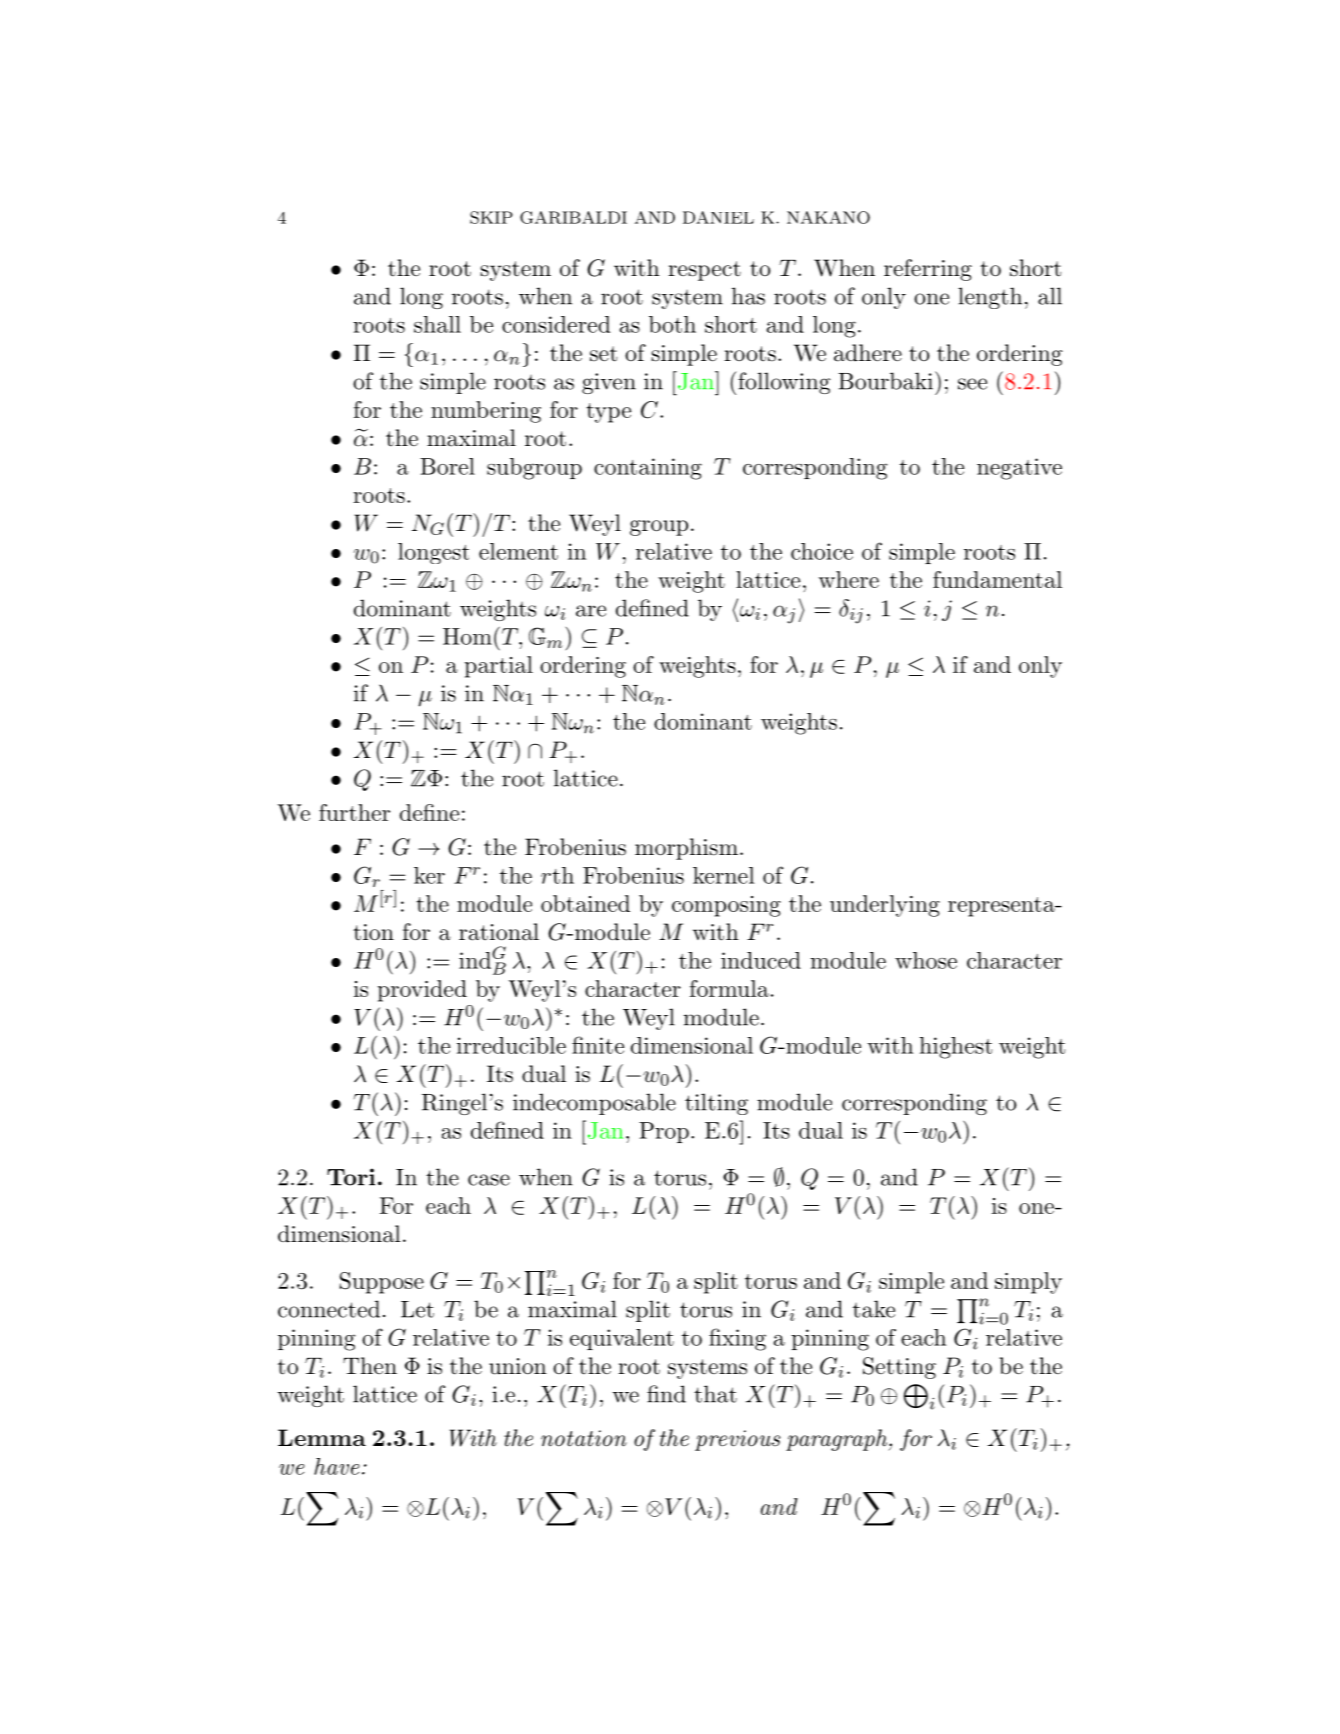 Image resolution: width=1340 pixels, height=1734 pixels. Describe the element at coordinates (956, 1048) in the document. I see `highest` at that location.
